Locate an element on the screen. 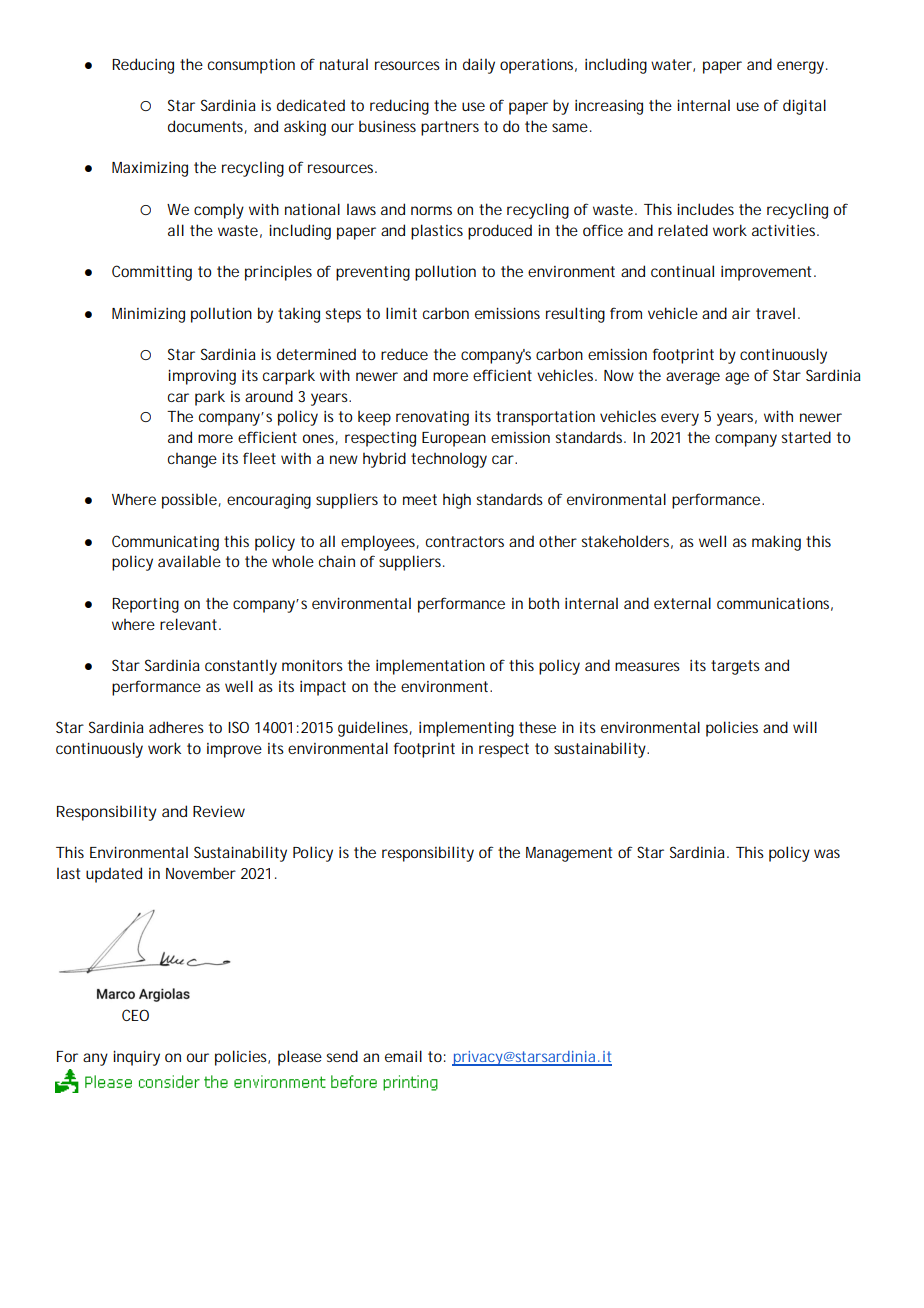 Image resolution: width=924 pixels, height=1308 pixels. daily is located at coordinates (479, 66).
